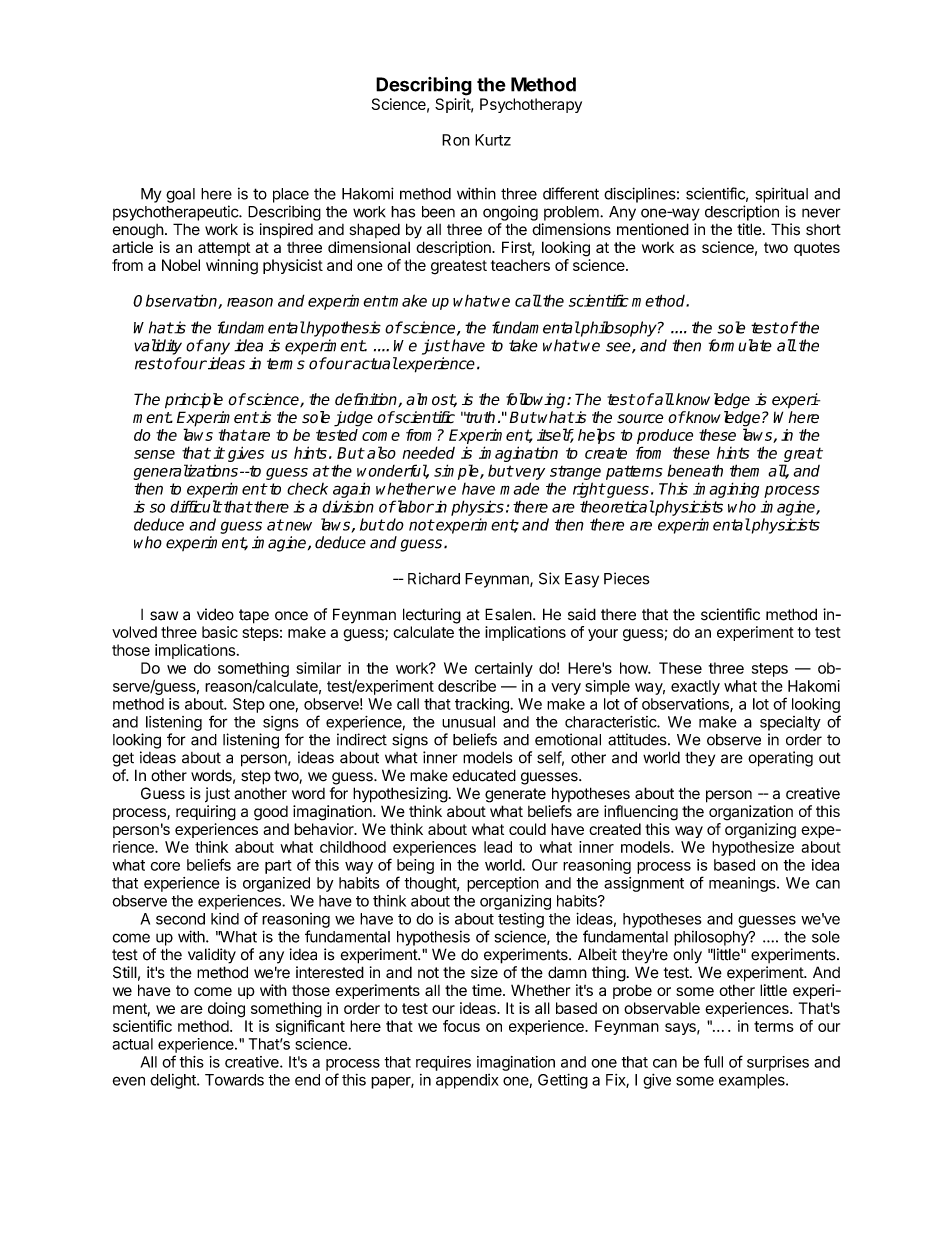  I want to click on title, so click(749, 229).
